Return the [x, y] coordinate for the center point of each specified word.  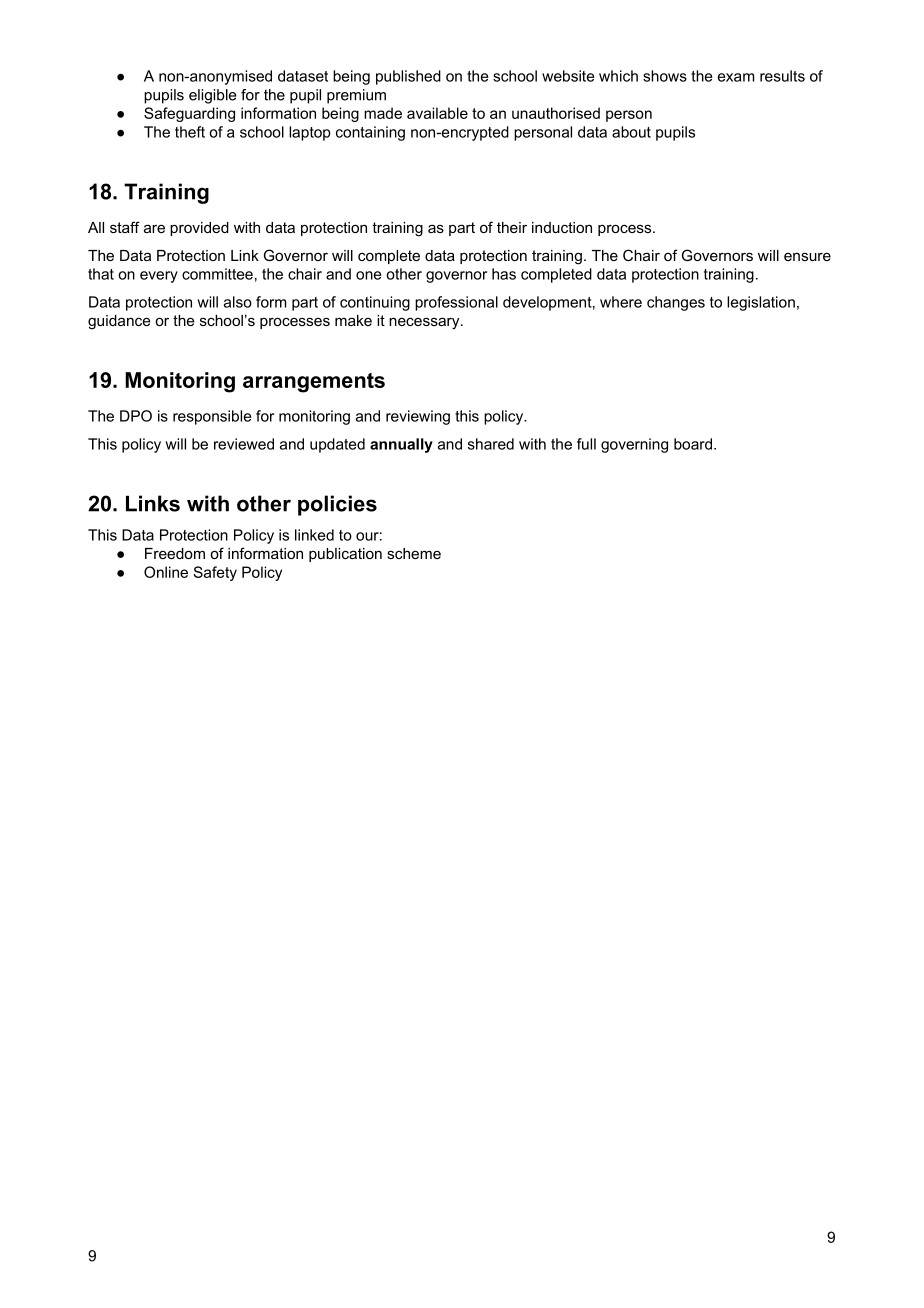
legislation [761, 303]
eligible [212, 96]
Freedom [175, 553]
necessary [425, 323]
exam [736, 77]
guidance [119, 322]
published [408, 77]
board [693, 444]
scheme [414, 553]
